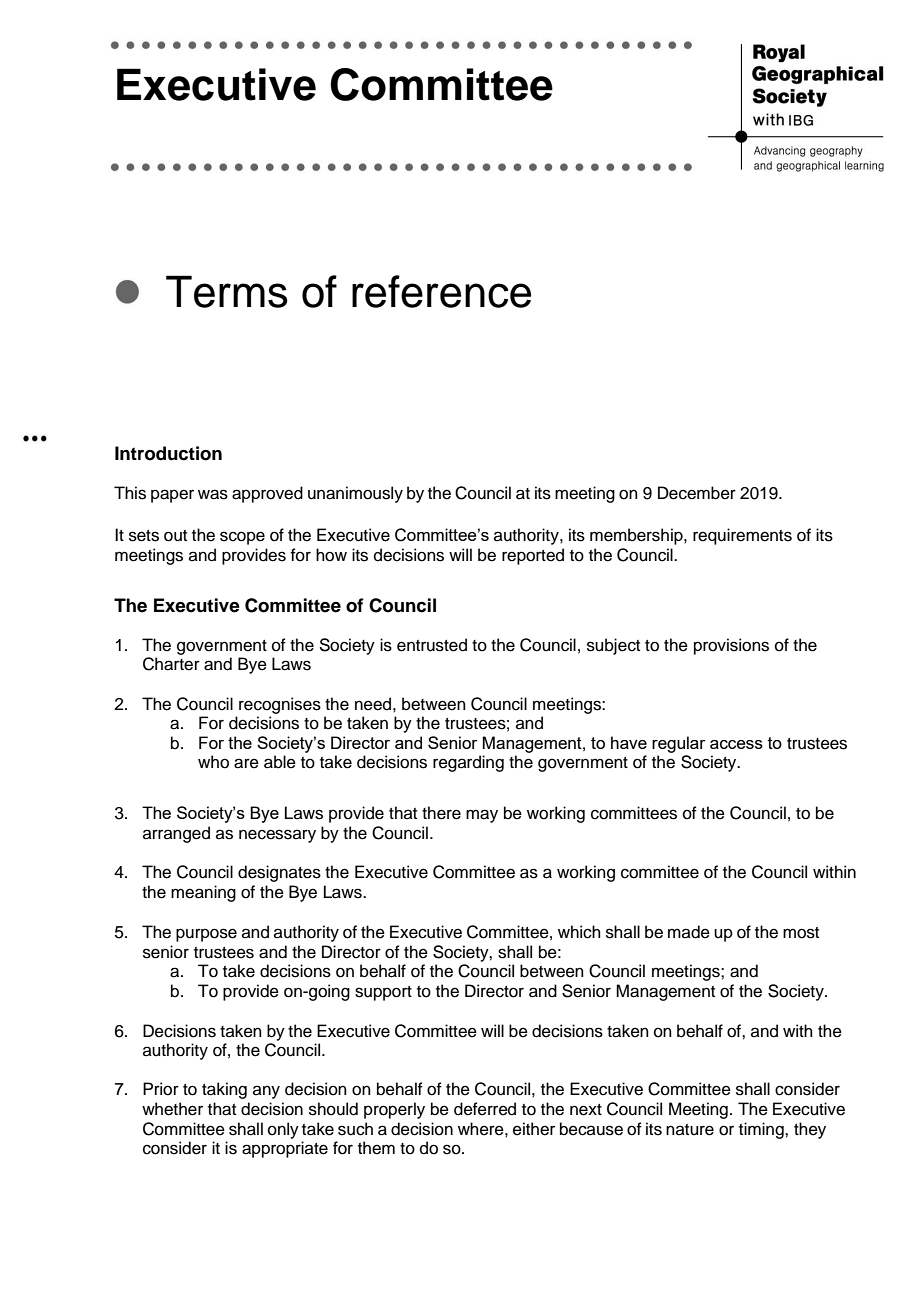  Describe the element at coordinates (172, 1109) in the screenshot. I see `whether` at that location.
